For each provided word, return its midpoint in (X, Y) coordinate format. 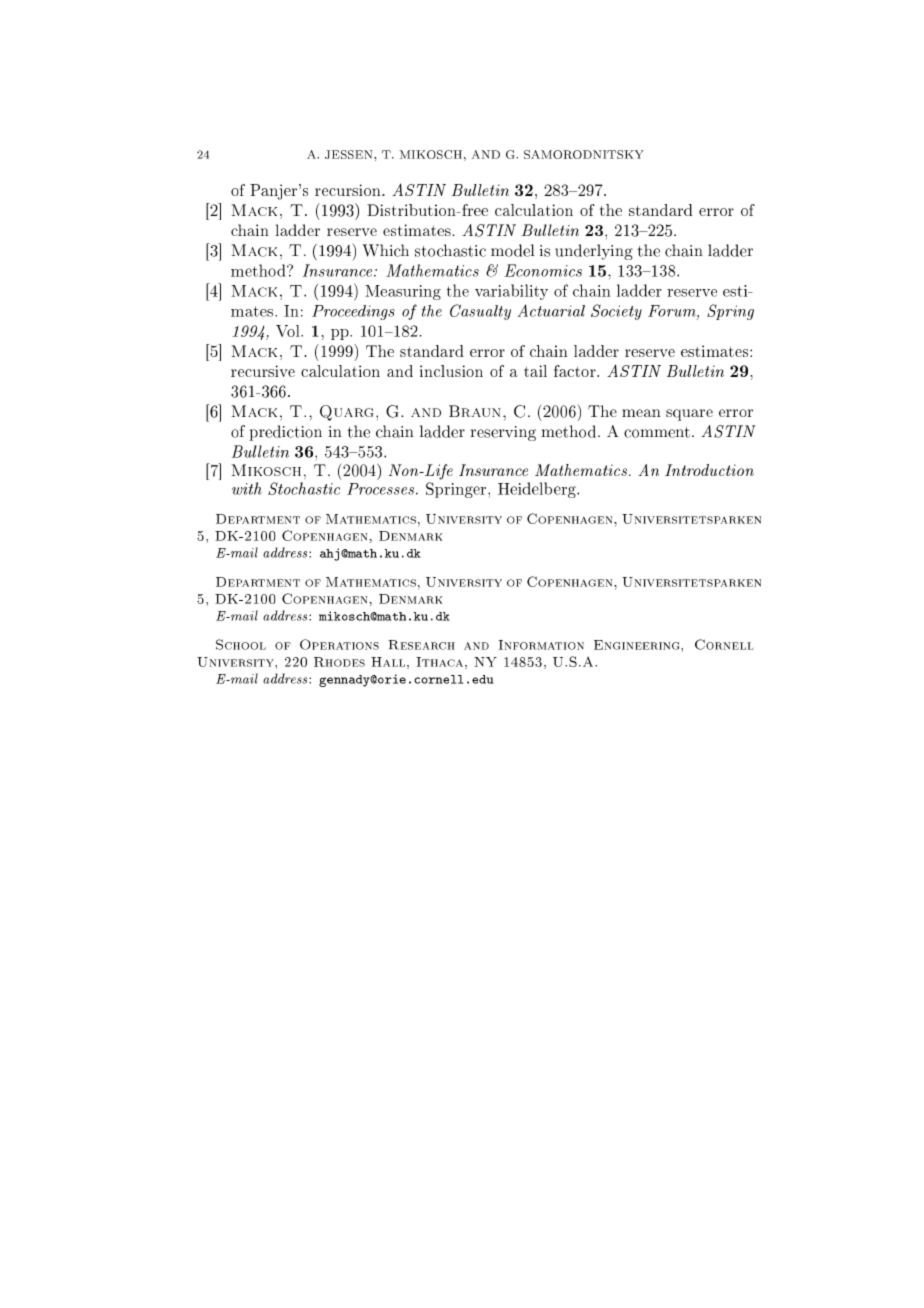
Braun (475, 411)
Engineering (638, 645)
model (513, 250)
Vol (289, 331)
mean (641, 413)
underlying (594, 252)
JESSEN (350, 154)
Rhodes (339, 662)
